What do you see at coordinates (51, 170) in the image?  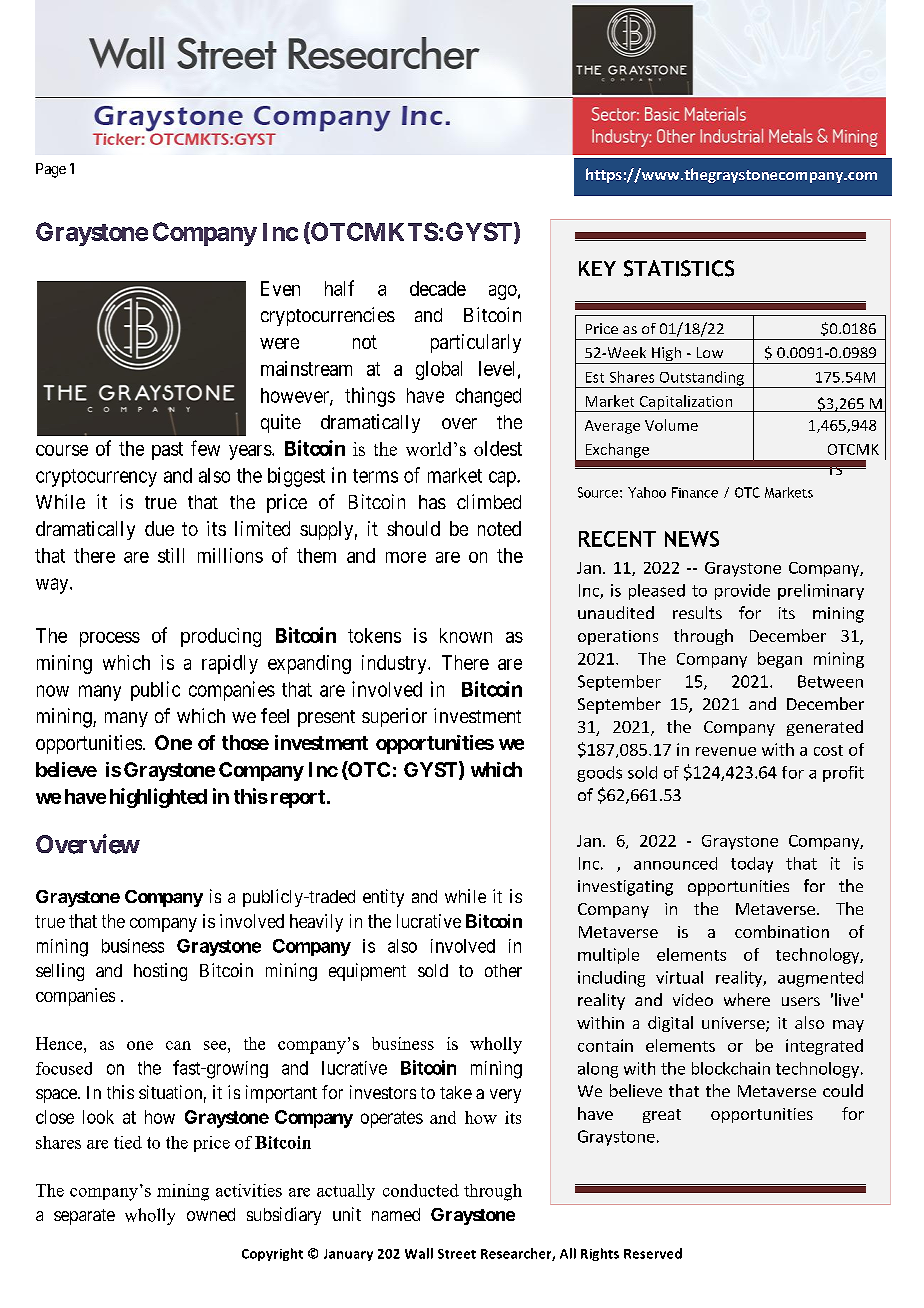 I see `Page` at bounding box center [51, 170].
